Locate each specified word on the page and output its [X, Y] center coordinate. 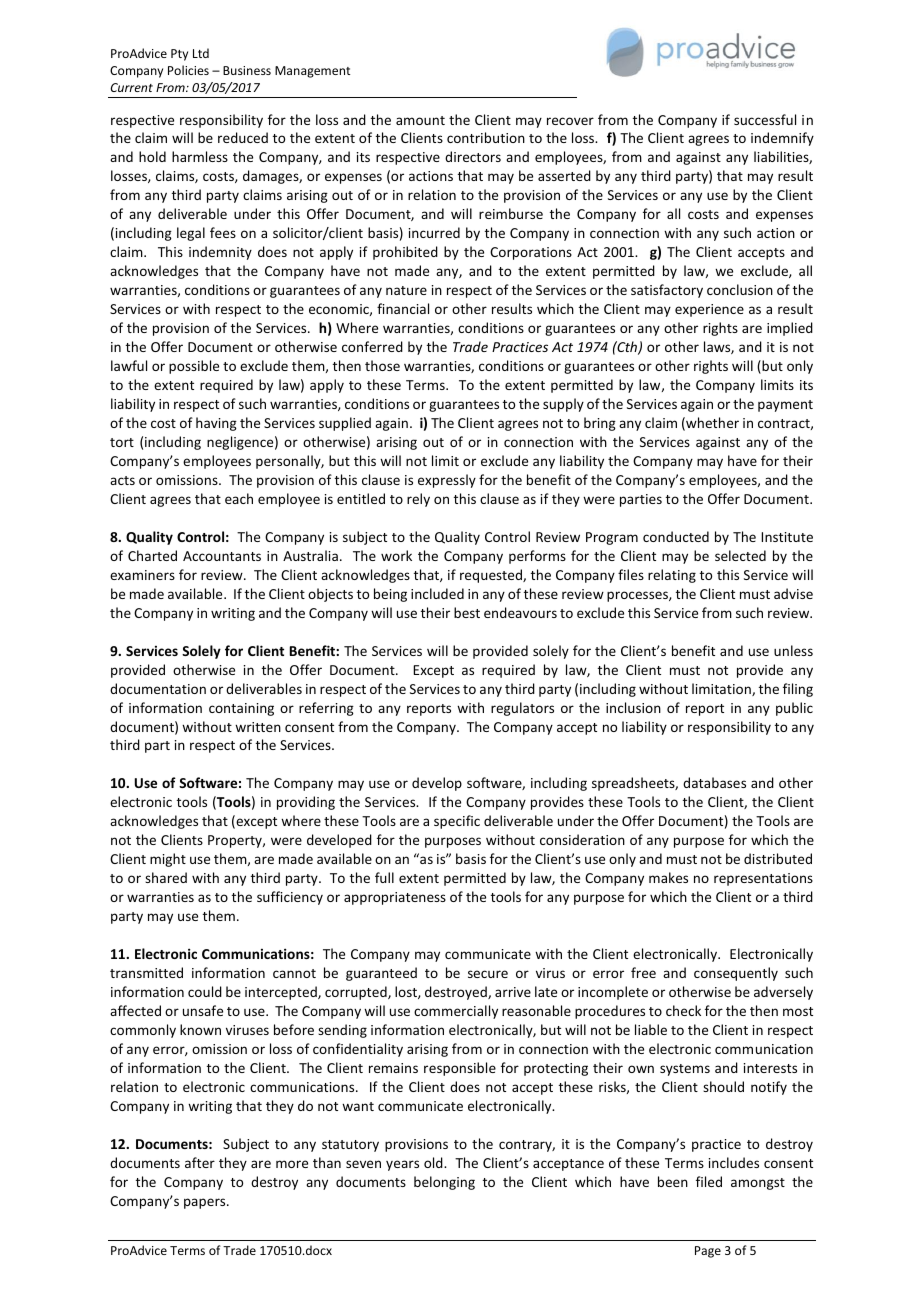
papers [206, 1203]
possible [194, 367]
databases [714, 782]
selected [740, 555]
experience [709, 310]
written [258, 727]
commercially [456, 1012]
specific [457, 822]
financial [403, 308]
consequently [736, 974]
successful [765, 119]
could [205, 991]
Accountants [222, 556]
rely [418, 500]
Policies [188, 70]
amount [420, 120]
